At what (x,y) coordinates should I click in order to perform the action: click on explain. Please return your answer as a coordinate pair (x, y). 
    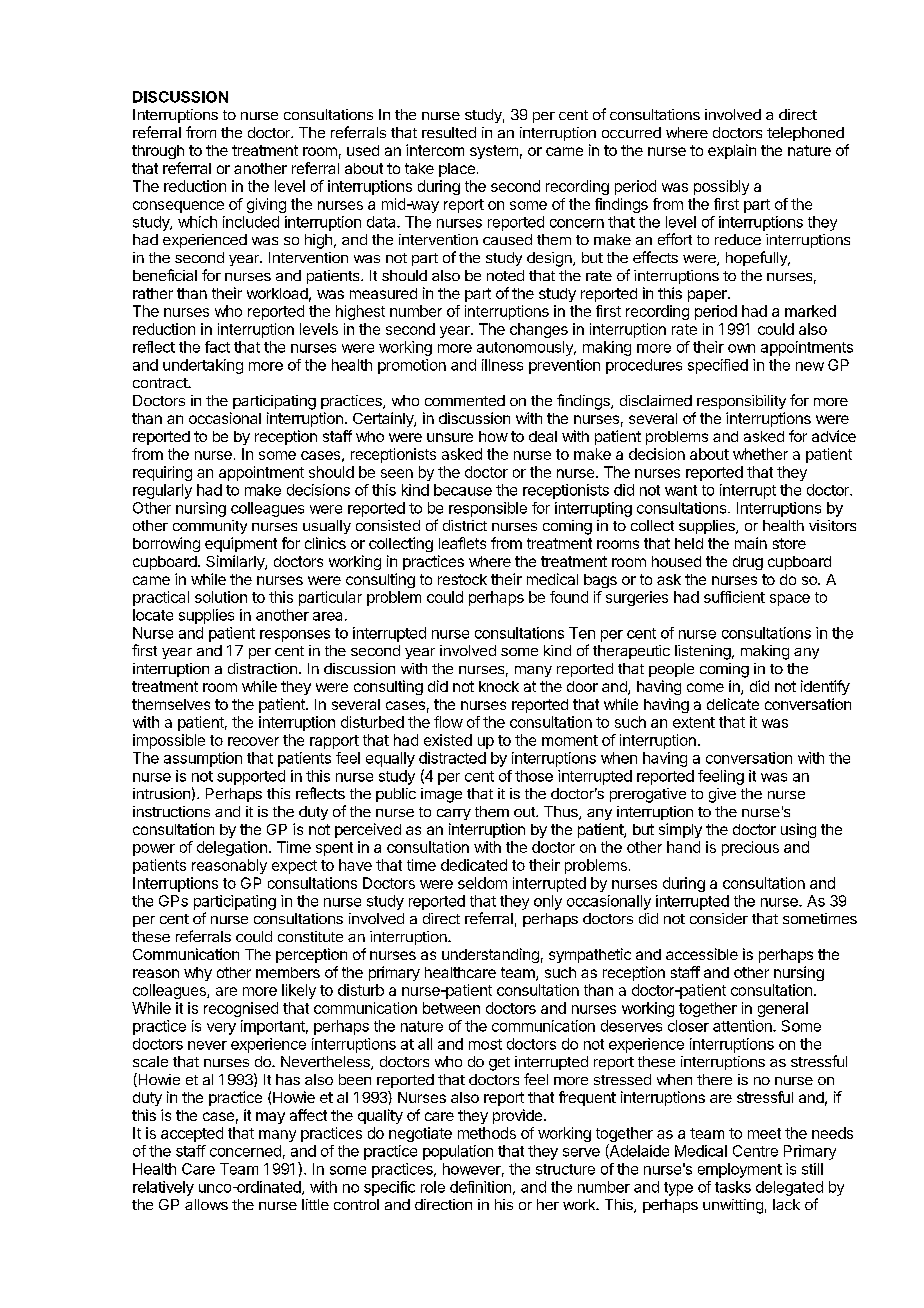
    Looking at the image, I should click on (732, 151).
